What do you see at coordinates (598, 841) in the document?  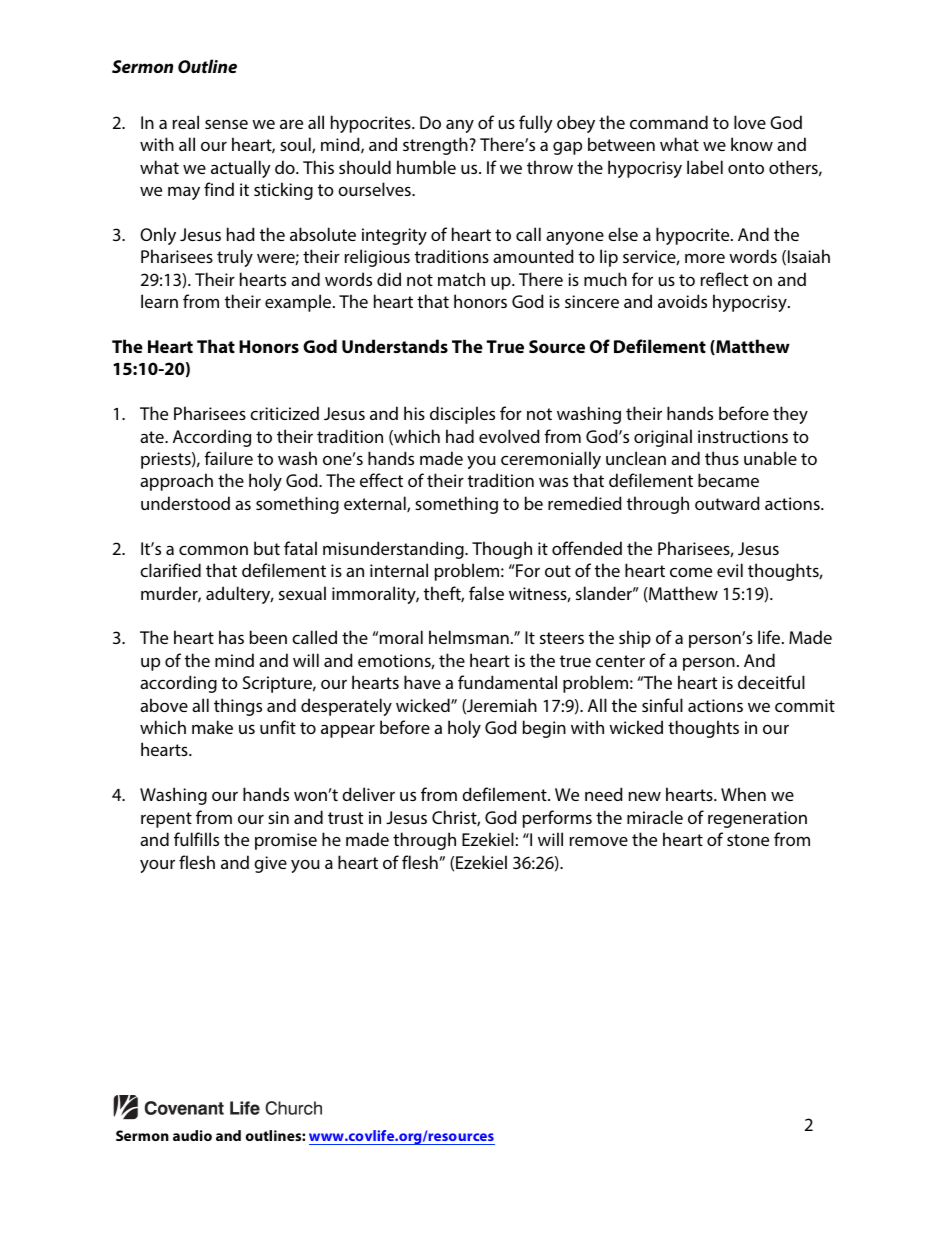 I see `remove` at bounding box center [598, 841].
